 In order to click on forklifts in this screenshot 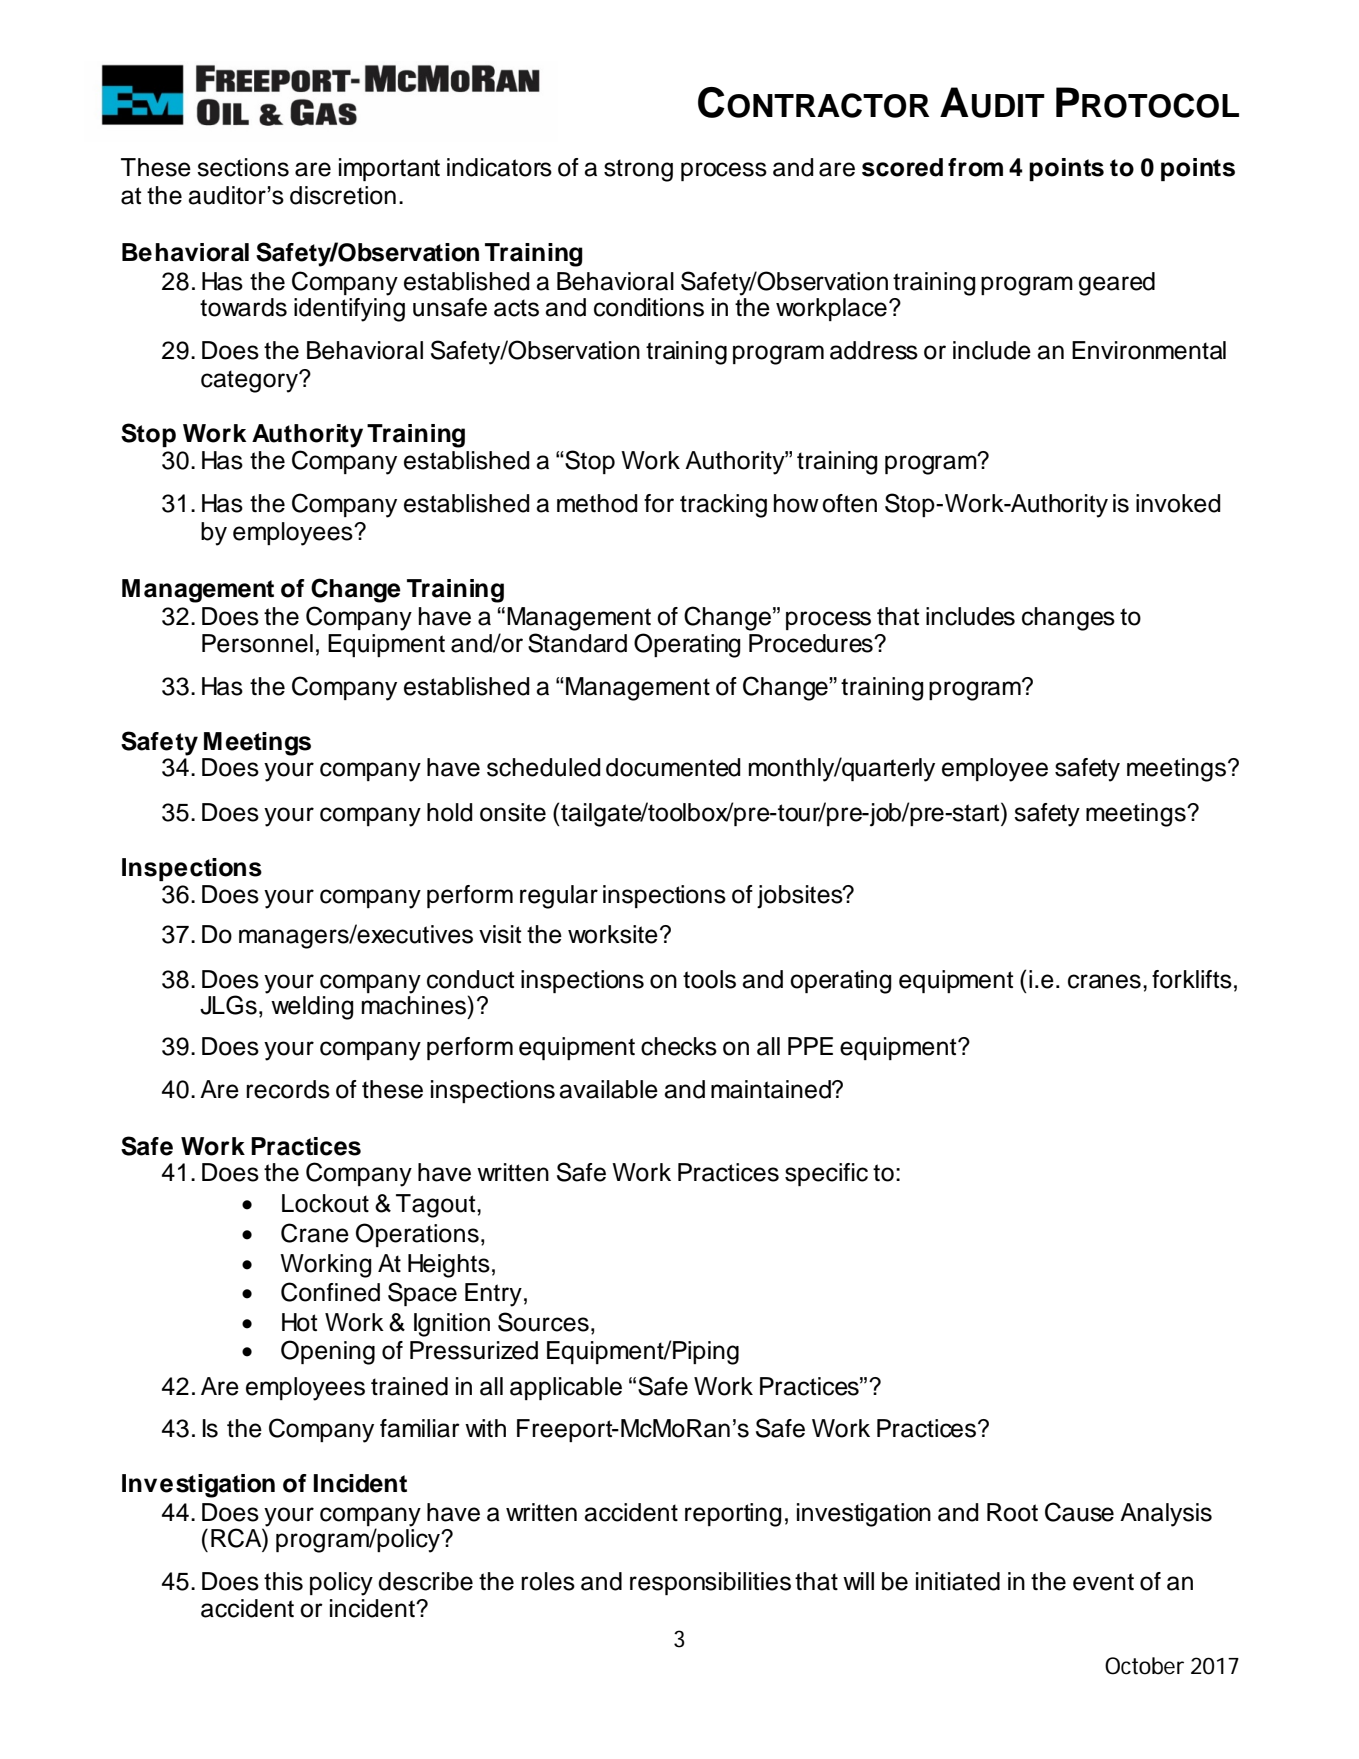, I will do `click(1192, 979)`.
